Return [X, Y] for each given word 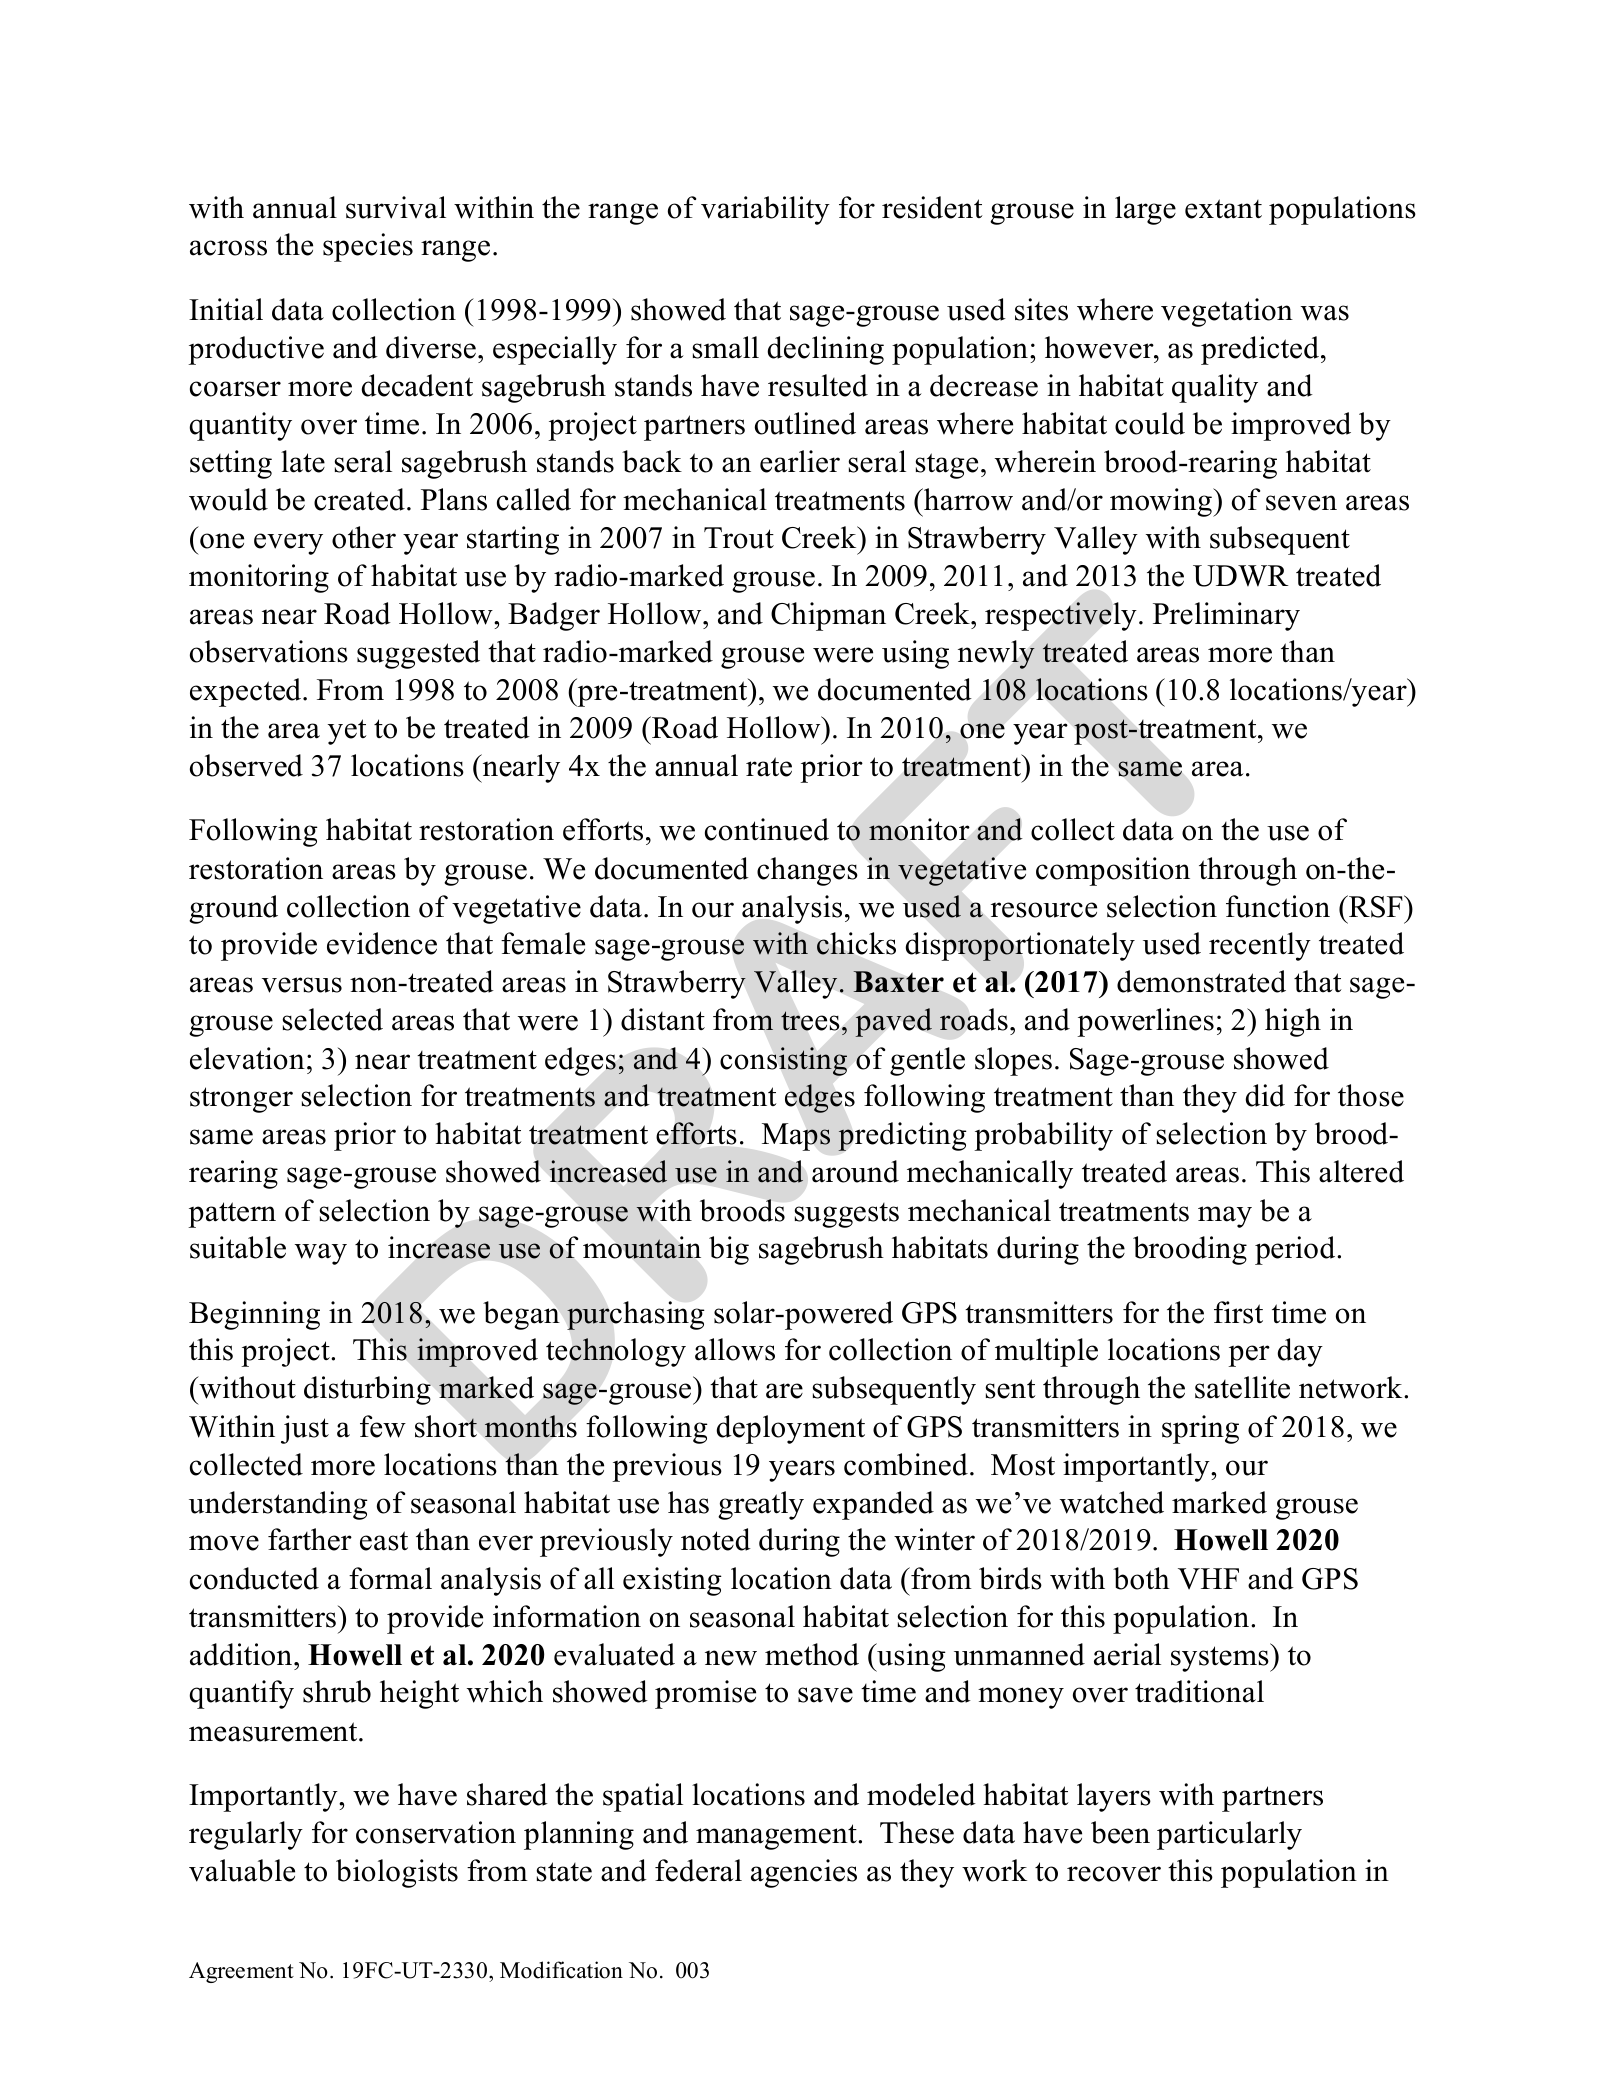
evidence [382, 943]
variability [765, 210]
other [364, 537]
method [812, 1654]
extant [1223, 209]
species [368, 247]
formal [390, 1578]
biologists [397, 1873]
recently [1260, 946]
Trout [739, 538]
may [1225, 1217]
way [321, 1254]
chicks [856, 943]
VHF [1208, 1579]
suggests [846, 1215]
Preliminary [1226, 616]
